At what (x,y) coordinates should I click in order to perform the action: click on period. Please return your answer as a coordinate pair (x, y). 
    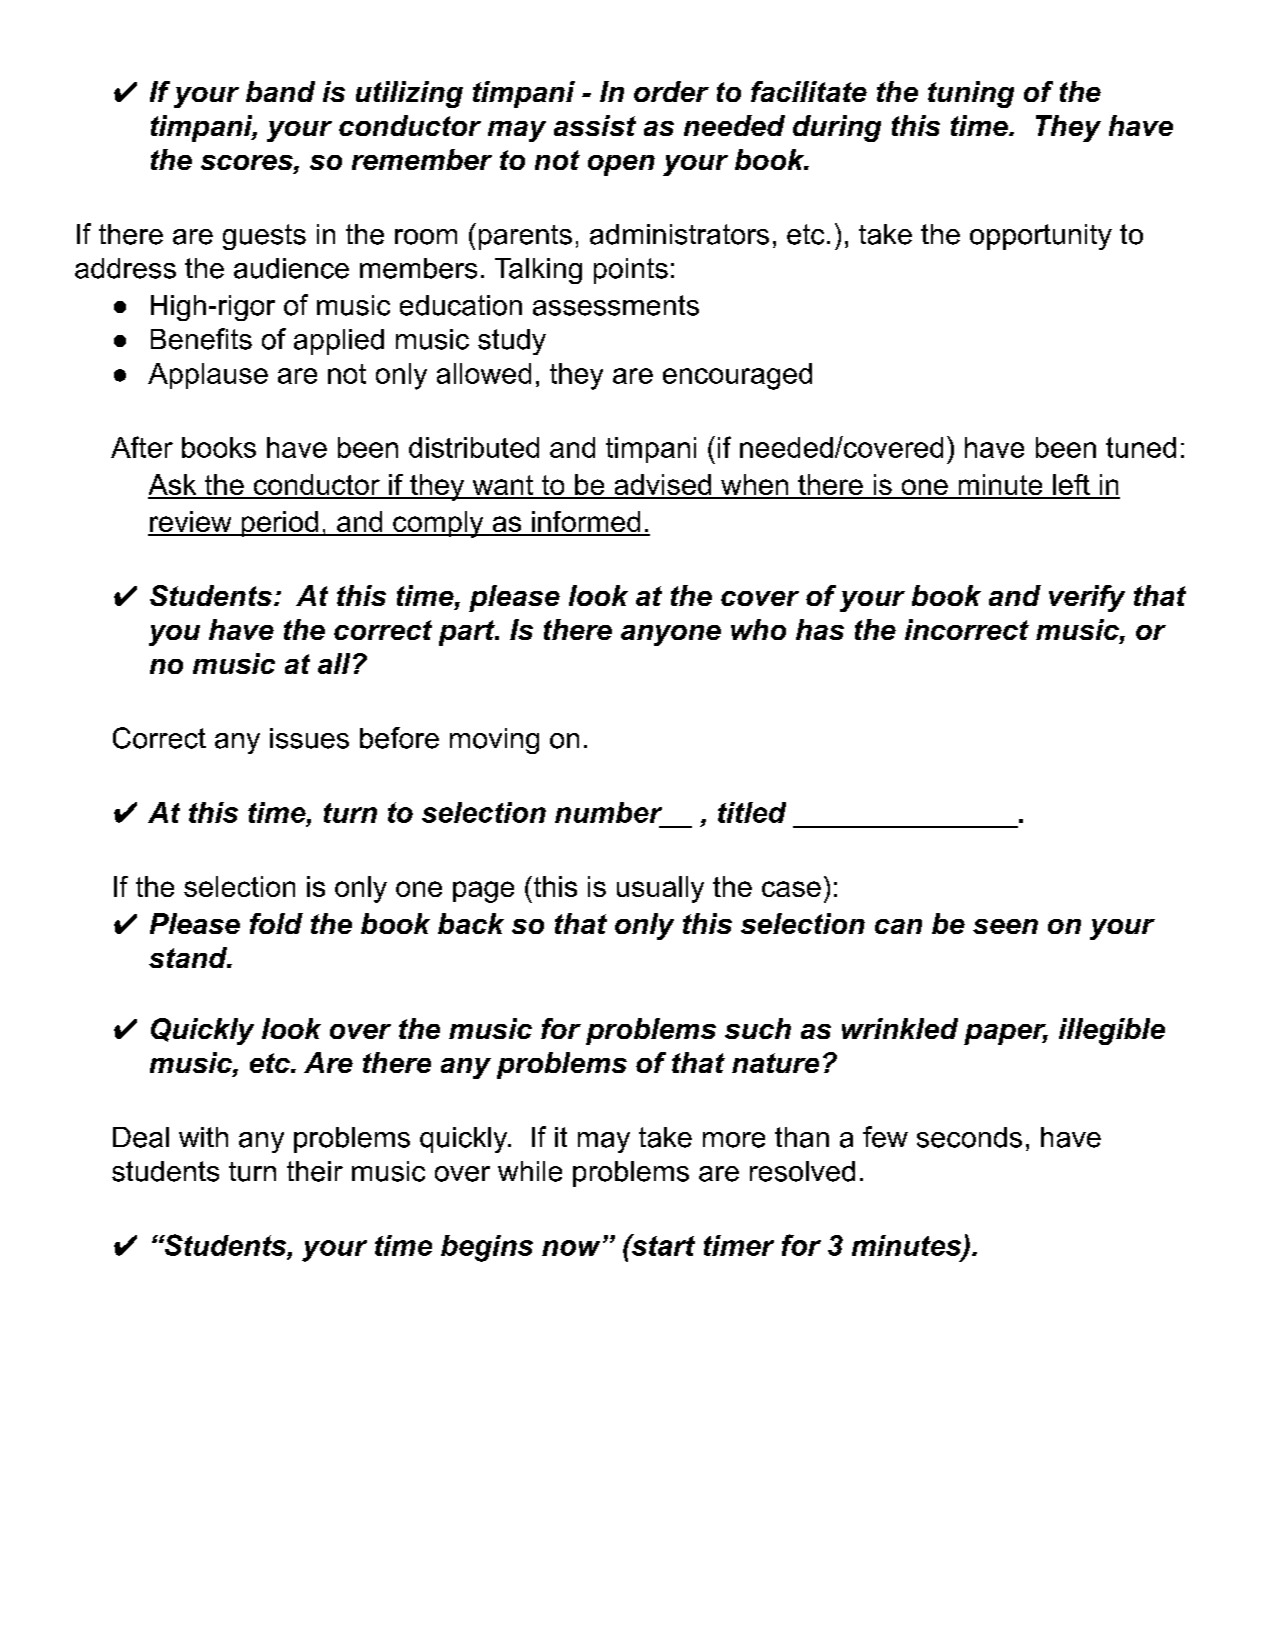
    Looking at the image, I should click on (279, 524).
